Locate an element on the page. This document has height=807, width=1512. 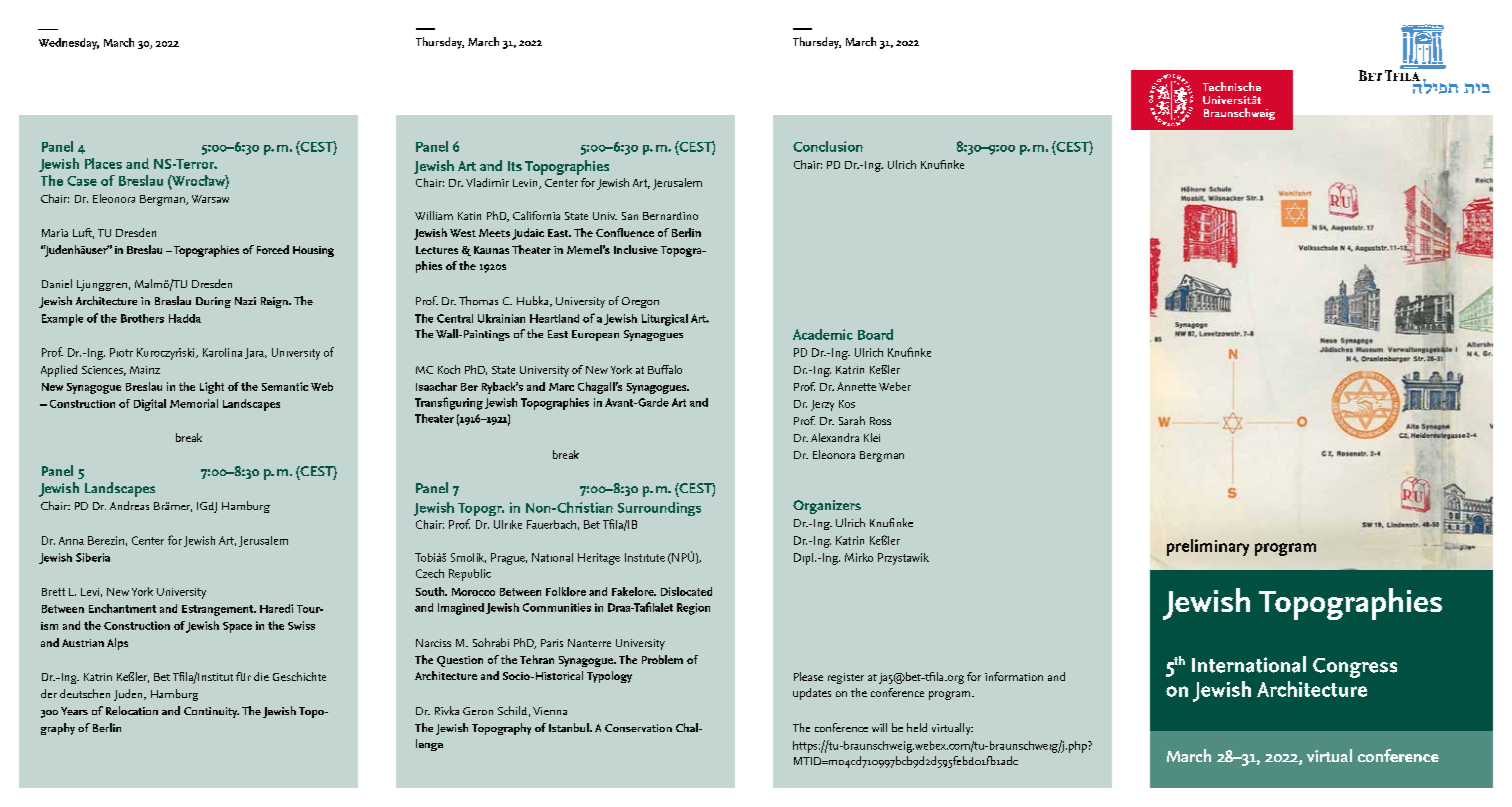
Warsaw is located at coordinates (210, 199).
